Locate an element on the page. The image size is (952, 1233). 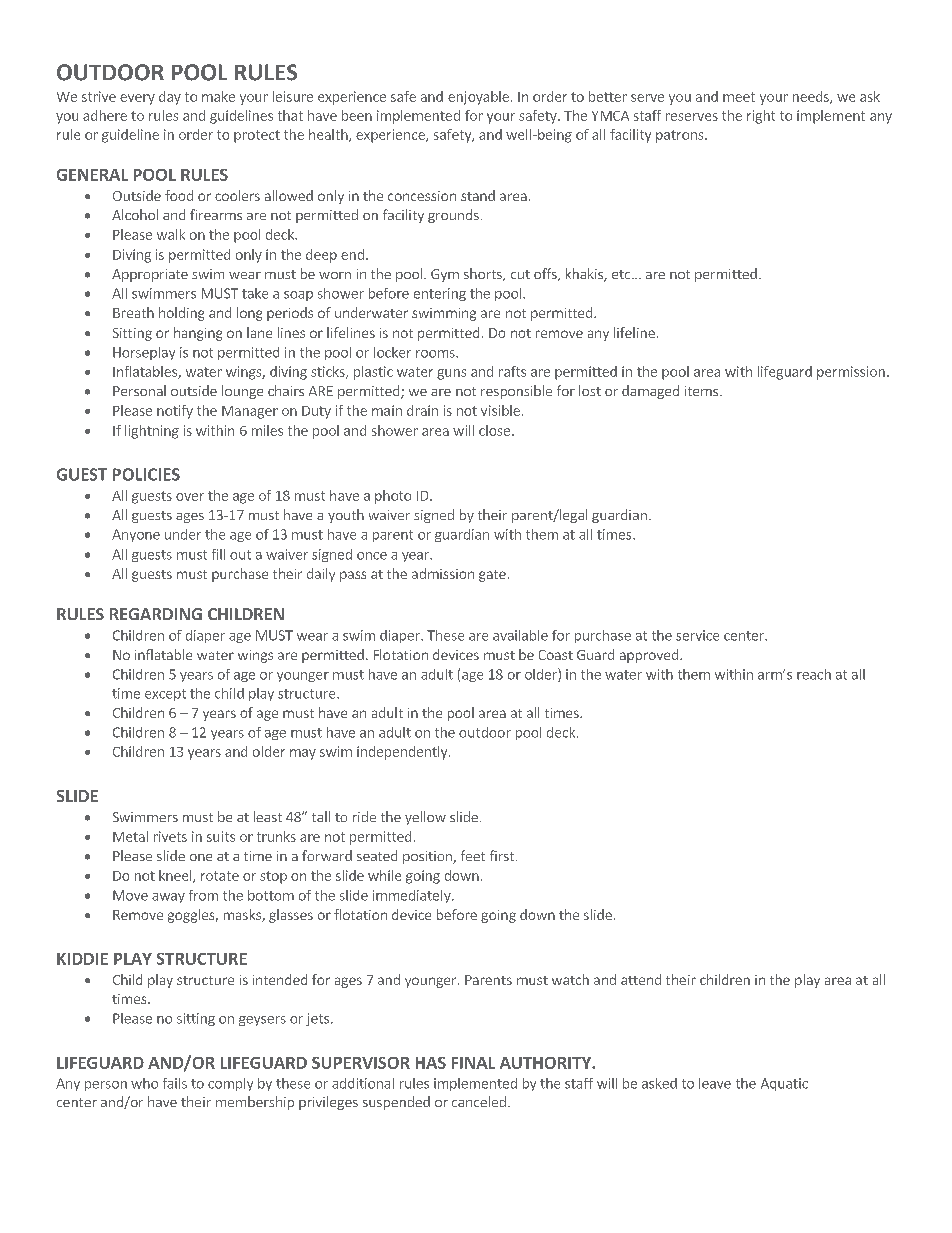
Aquatic is located at coordinates (784, 1084).
